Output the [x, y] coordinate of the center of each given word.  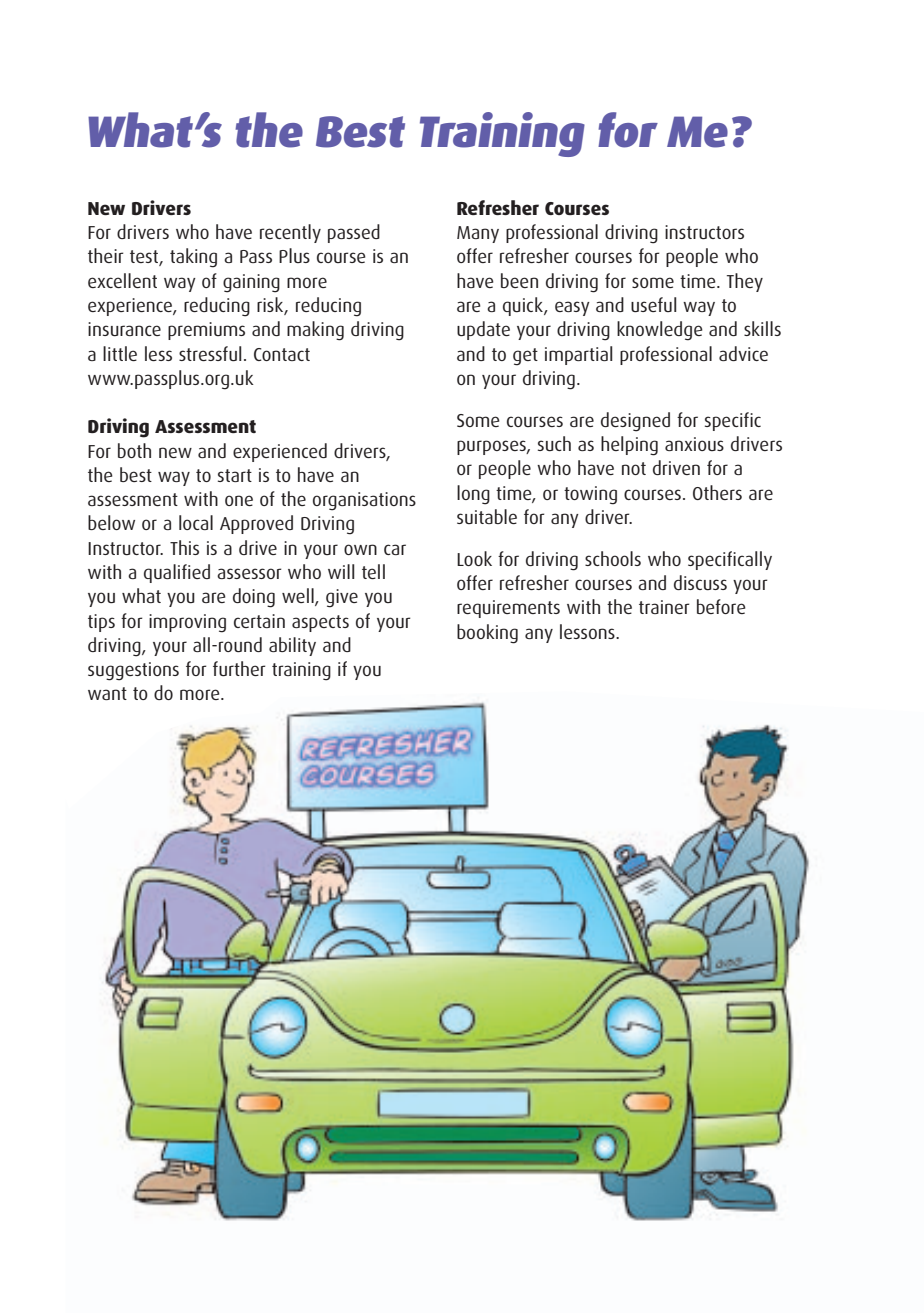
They [745, 282]
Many [478, 234]
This [184, 547]
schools [613, 558]
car [395, 549]
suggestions [133, 671]
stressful [210, 353]
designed [635, 422]
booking [487, 634]
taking [193, 258]
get [525, 357]
